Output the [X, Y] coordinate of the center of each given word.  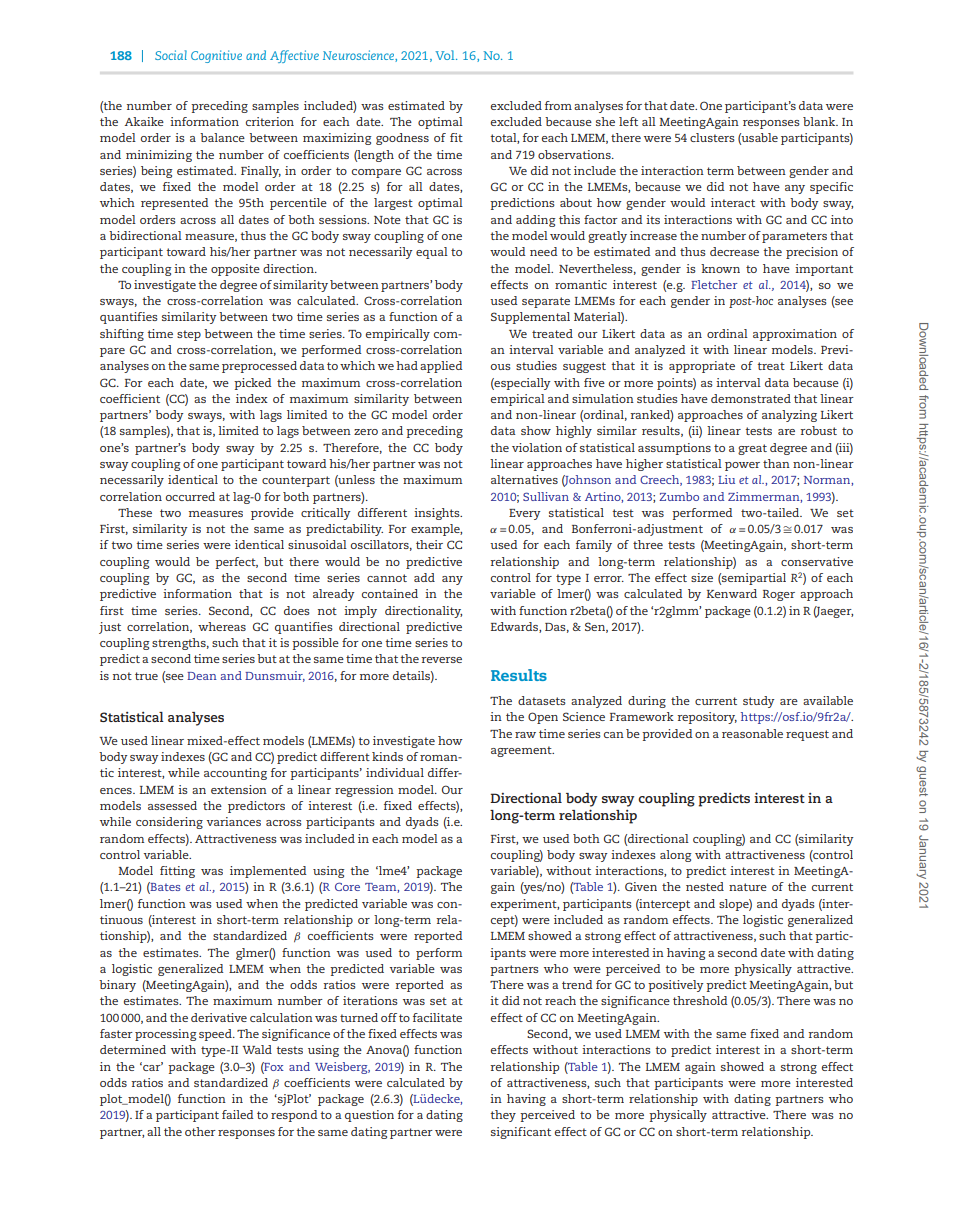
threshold [700, 1000]
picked [253, 384]
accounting [235, 774]
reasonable [752, 733]
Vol [446, 55]
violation [537, 447]
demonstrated [751, 398]
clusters [712, 137]
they [503, 1116]
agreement [522, 751]
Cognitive [216, 56]
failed [238, 1114]
